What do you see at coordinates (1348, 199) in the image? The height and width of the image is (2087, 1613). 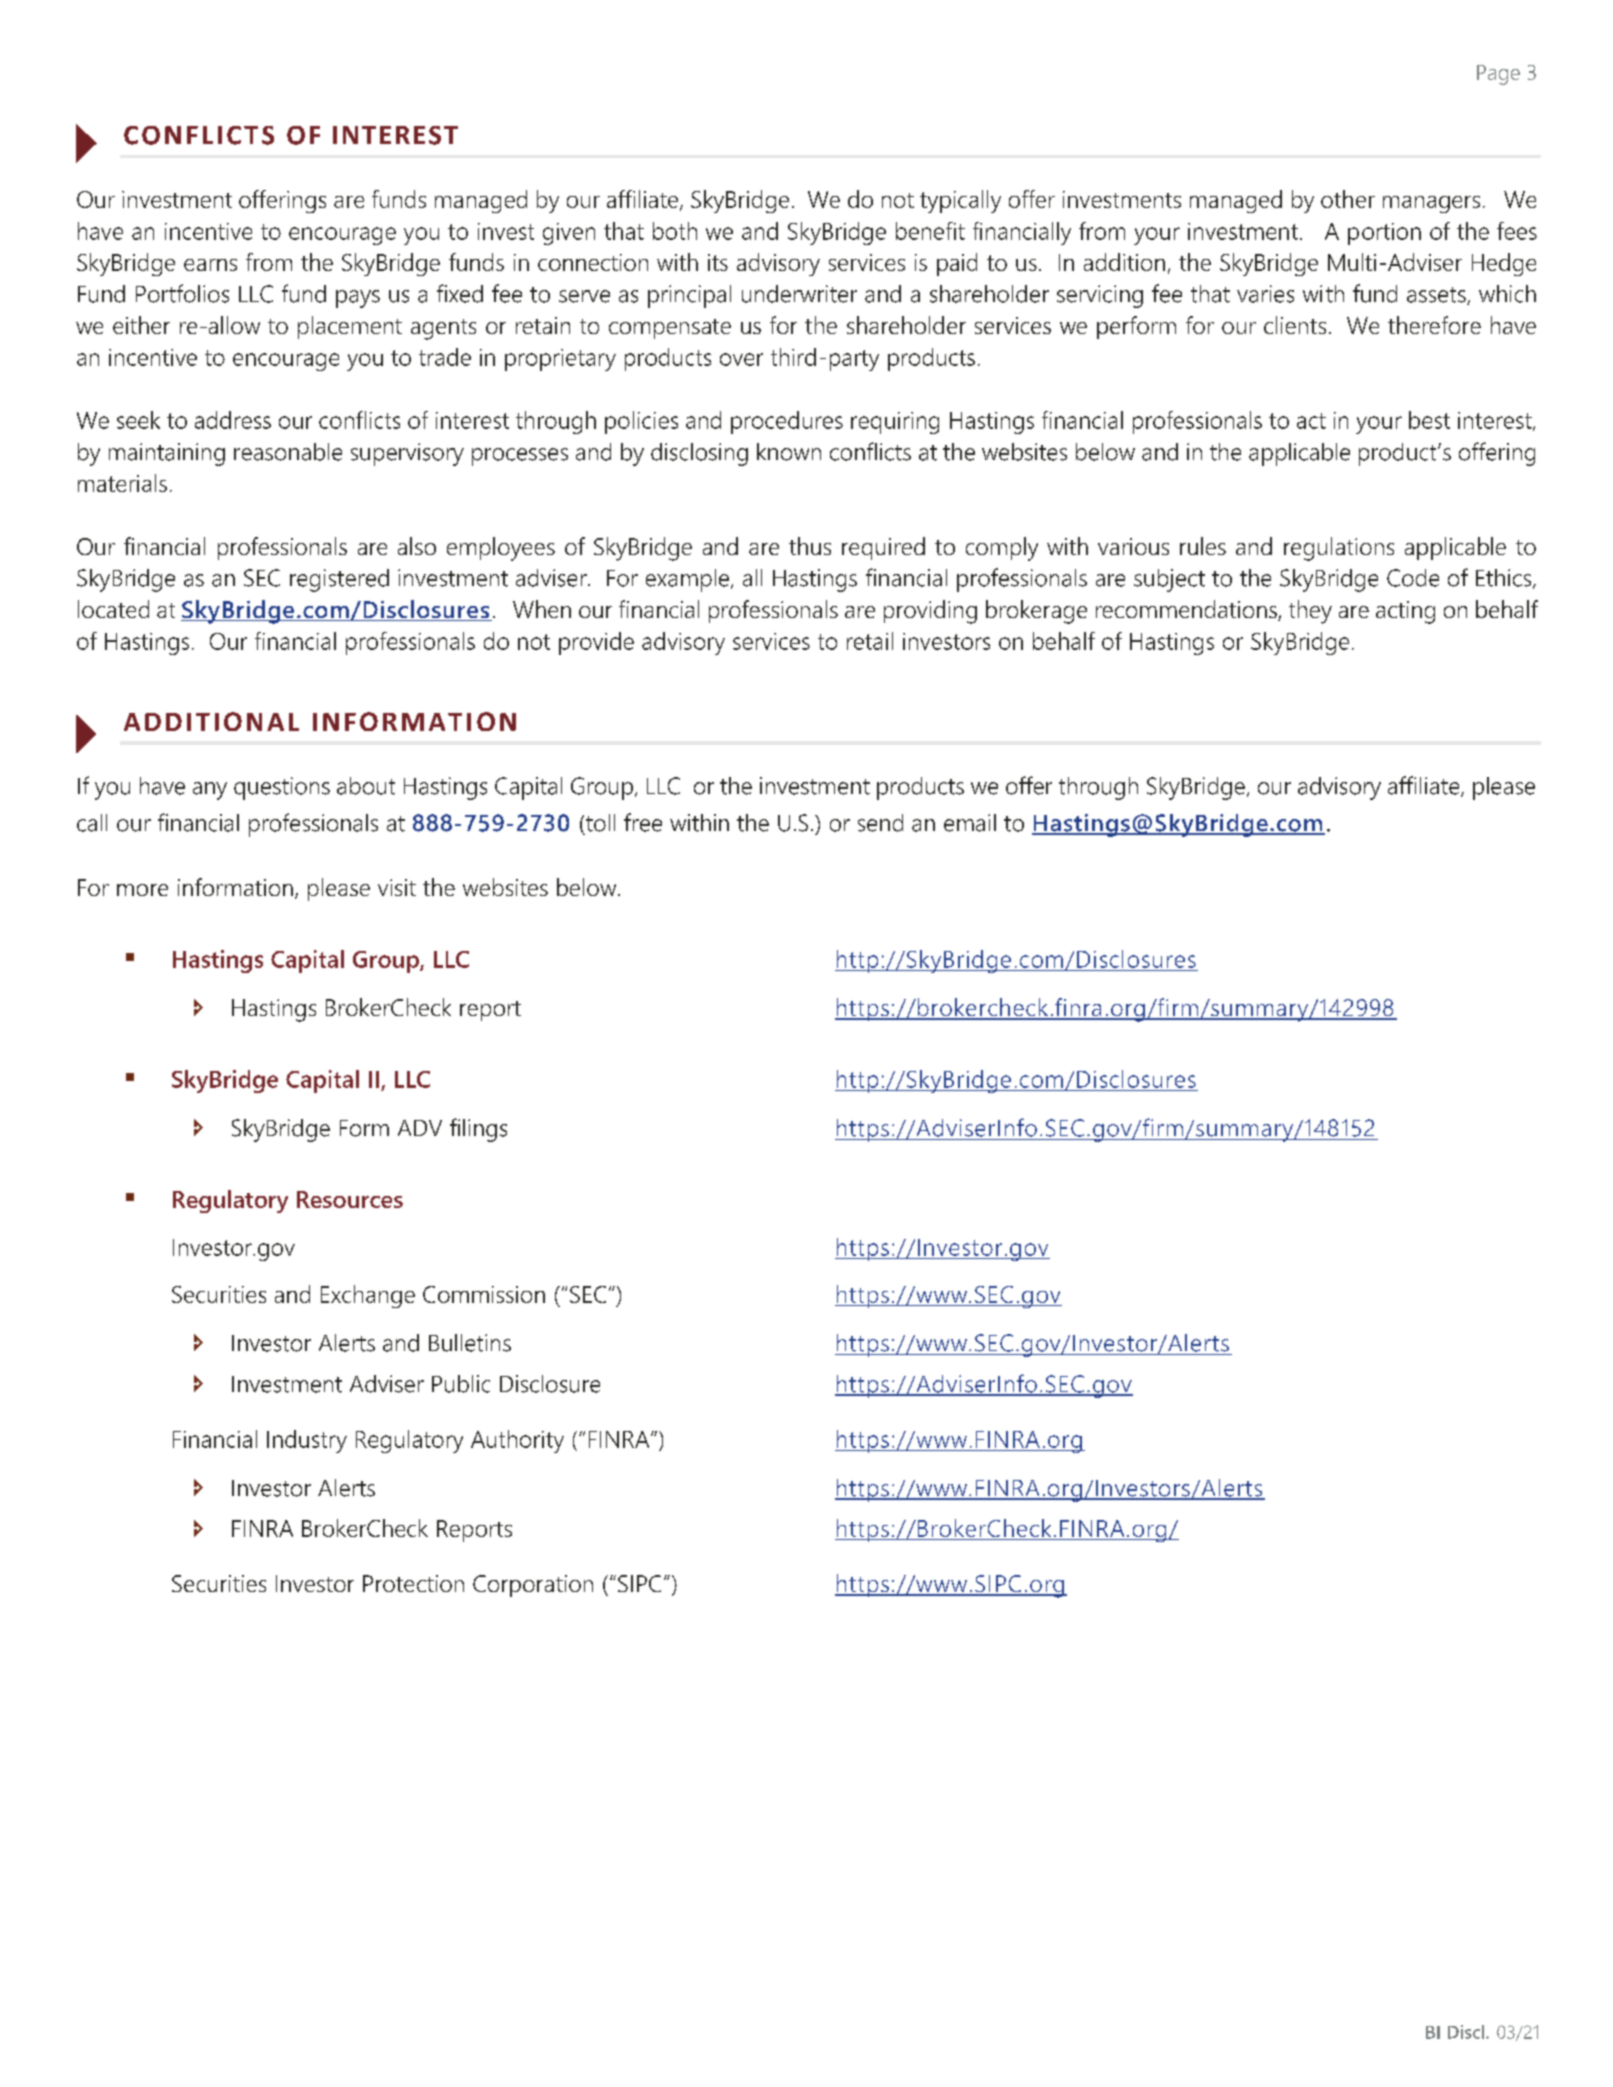 I see `other` at bounding box center [1348, 199].
